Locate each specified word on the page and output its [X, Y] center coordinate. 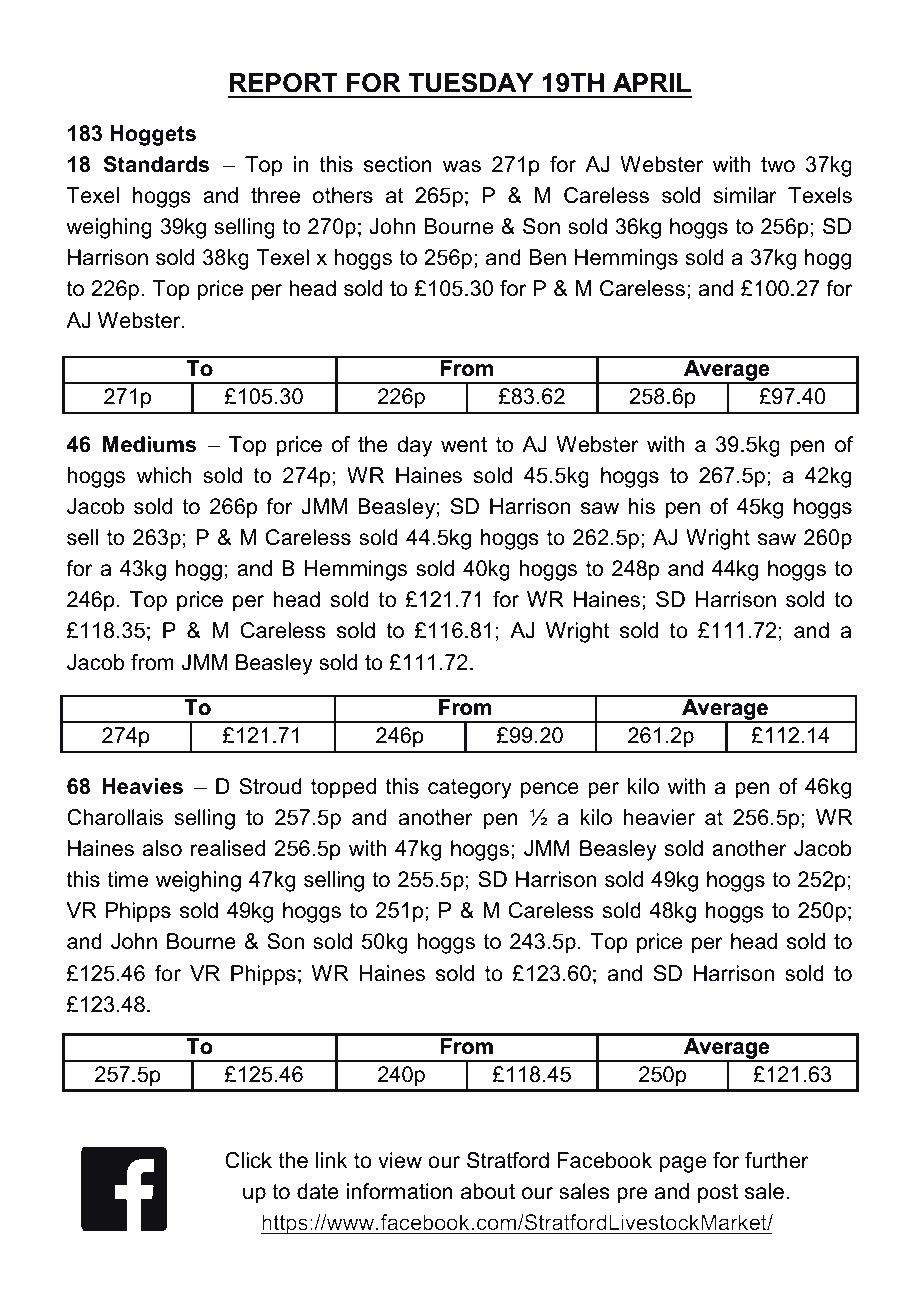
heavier [659, 817]
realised [228, 848]
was [462, 166]
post [718, 1194]
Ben [548, 257]
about [488, 1191]
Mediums [149, 444]
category [470, 789]
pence [550, 790]
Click [248, 1160]
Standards [156, 164]
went [464, 445]
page [683, 1164]
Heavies [142, 786]
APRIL [652, 82]
